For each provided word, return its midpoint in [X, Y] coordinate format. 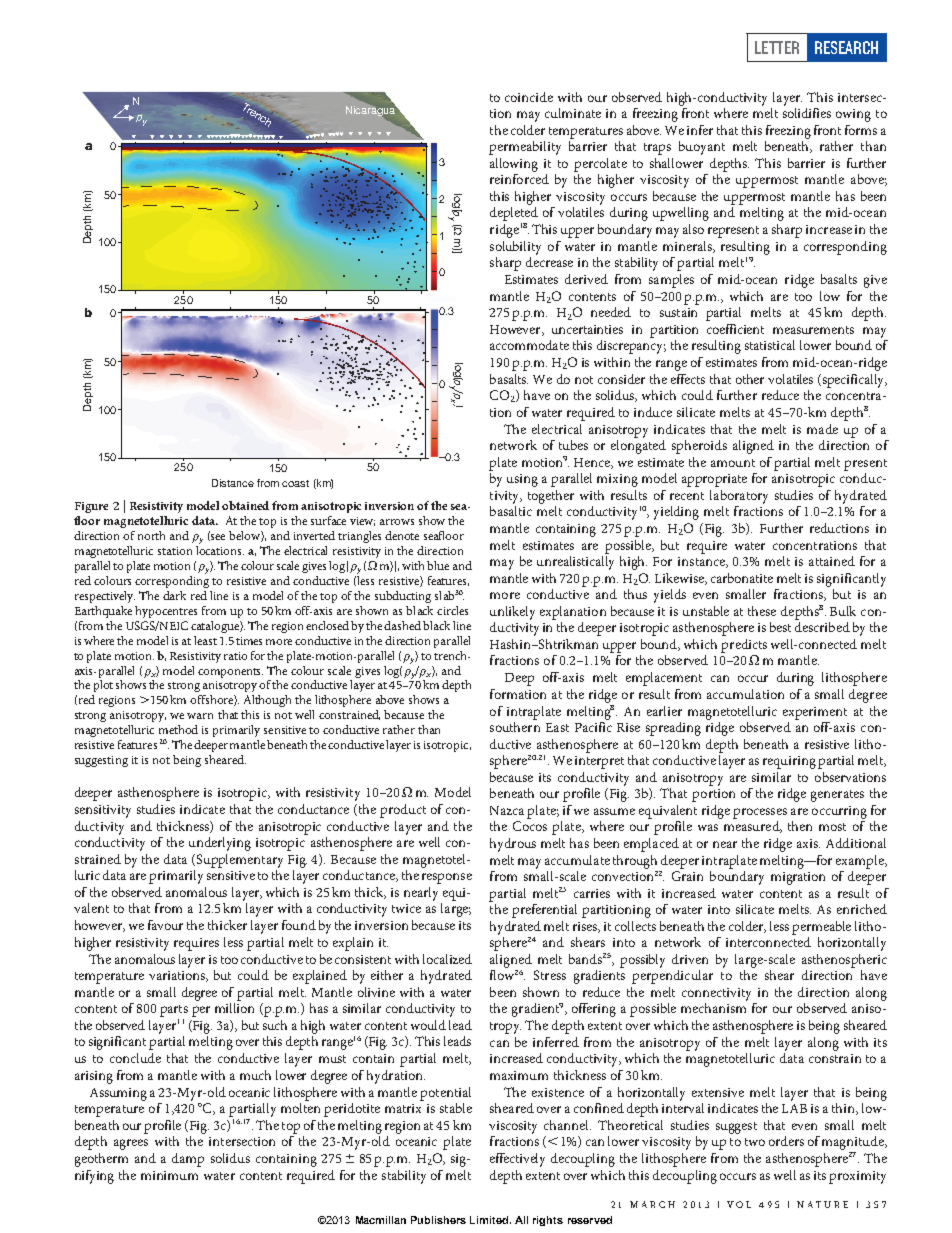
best [780, 627]
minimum [169, 1175]
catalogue [216, 627]
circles [452, 610]
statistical [770, 345]
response [447, 878]
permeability [525, 148]
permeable [821, 928]
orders [786, 1141]
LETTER [777, 47]
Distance [233, 483]
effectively [517, 1160]
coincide [529, 97]
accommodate [529, 345]
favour [165, 925]
